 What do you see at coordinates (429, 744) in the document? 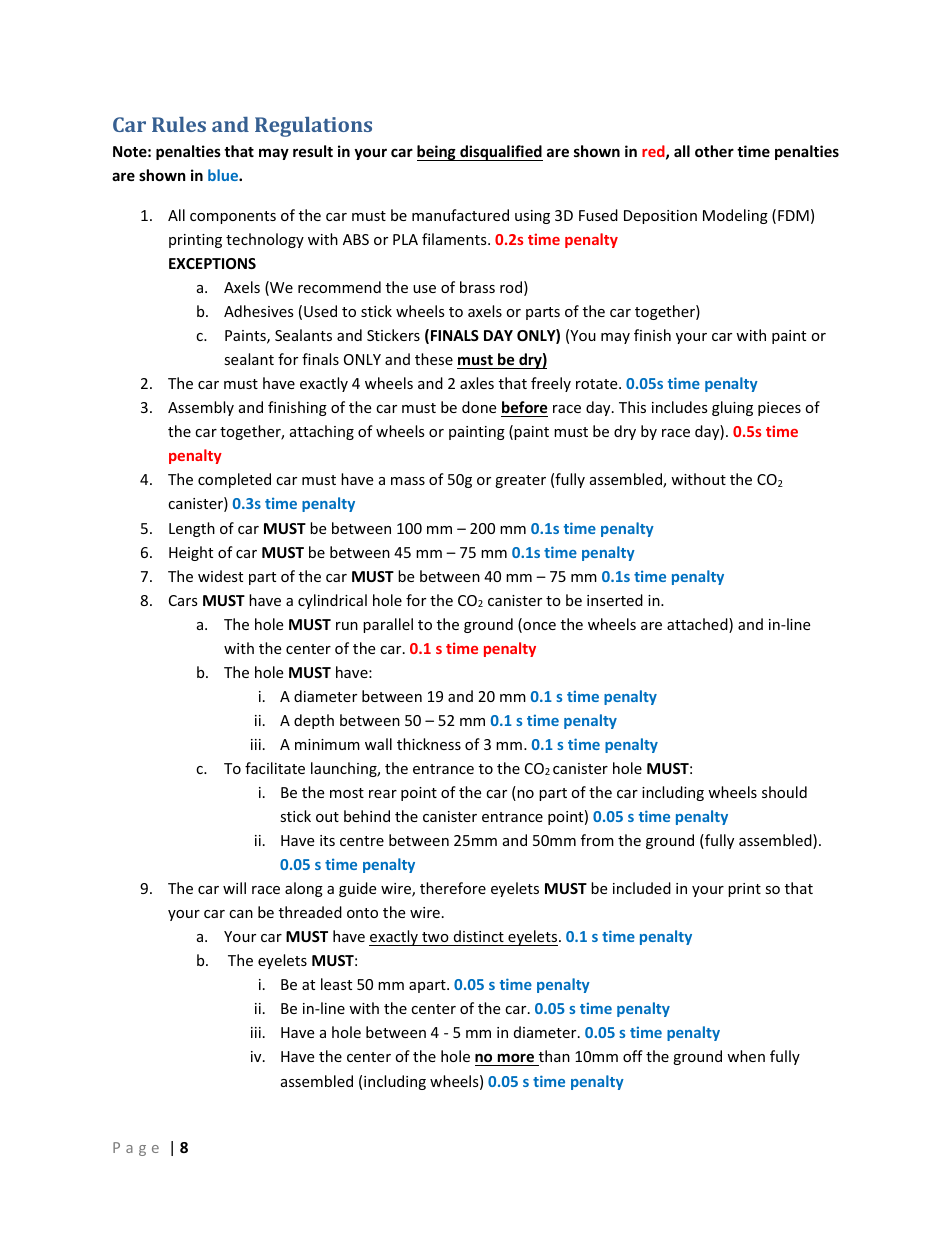
I see `thickness` at bounding box center [429, 744].
